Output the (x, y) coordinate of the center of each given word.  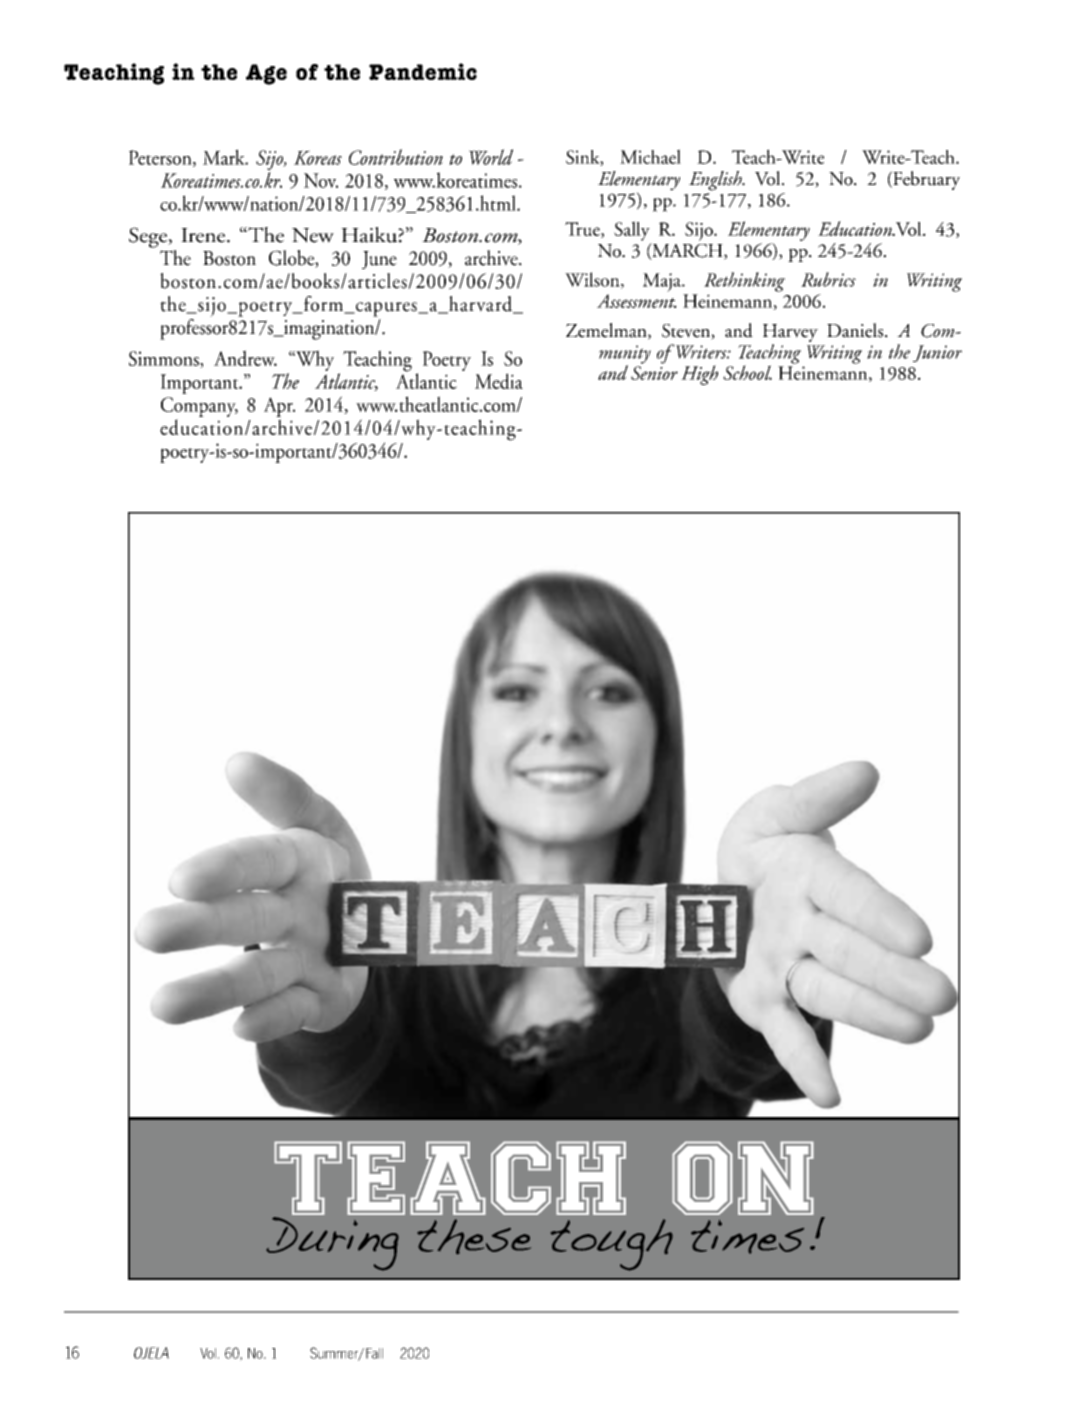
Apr (279, 408)
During (333, 1242)
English (716, 181)
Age (266, 74)
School (747, 372)
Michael (650, 156)
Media (499, 381)
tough (612, 1245)
